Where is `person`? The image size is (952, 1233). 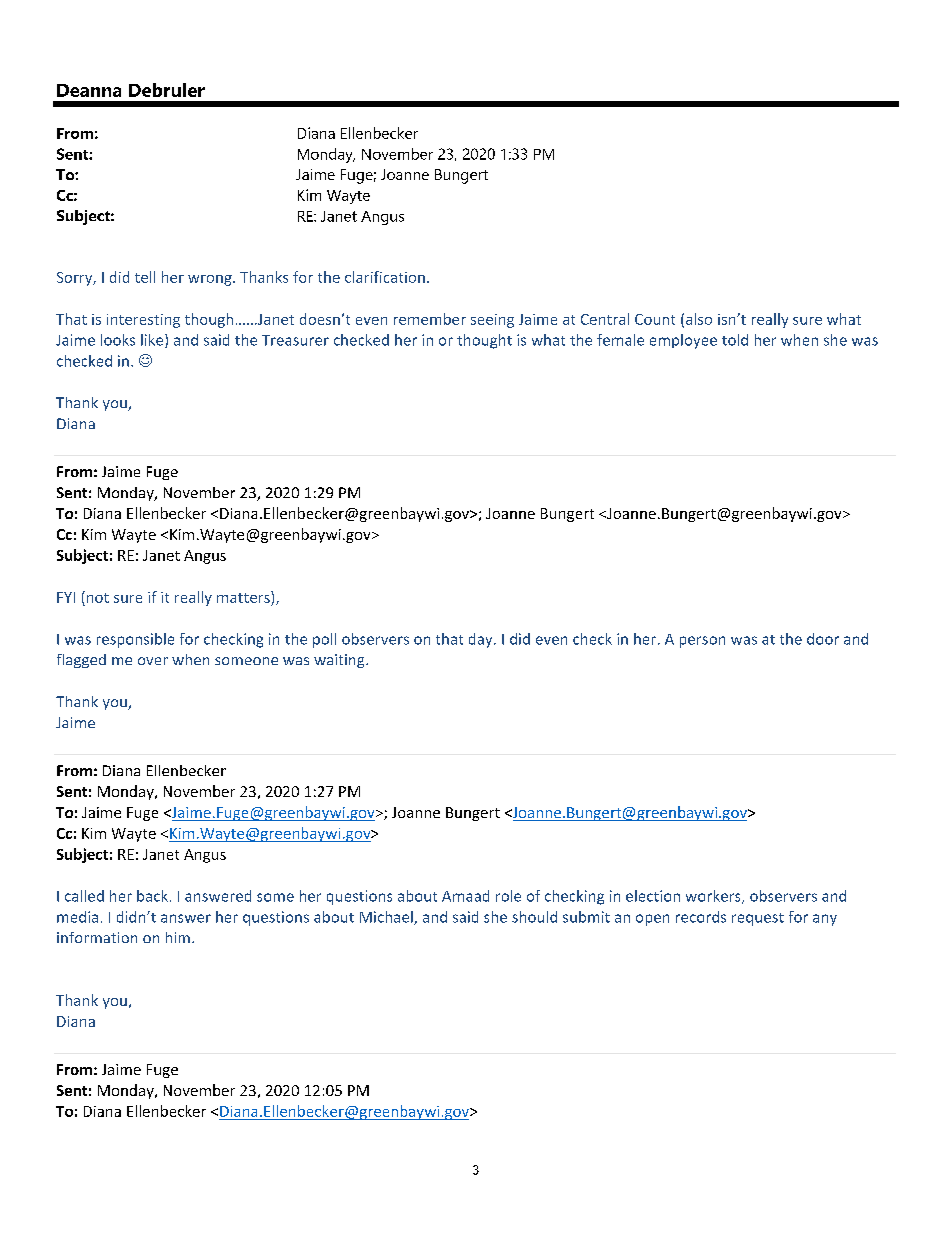
person is located at coordinates (702, 642).
